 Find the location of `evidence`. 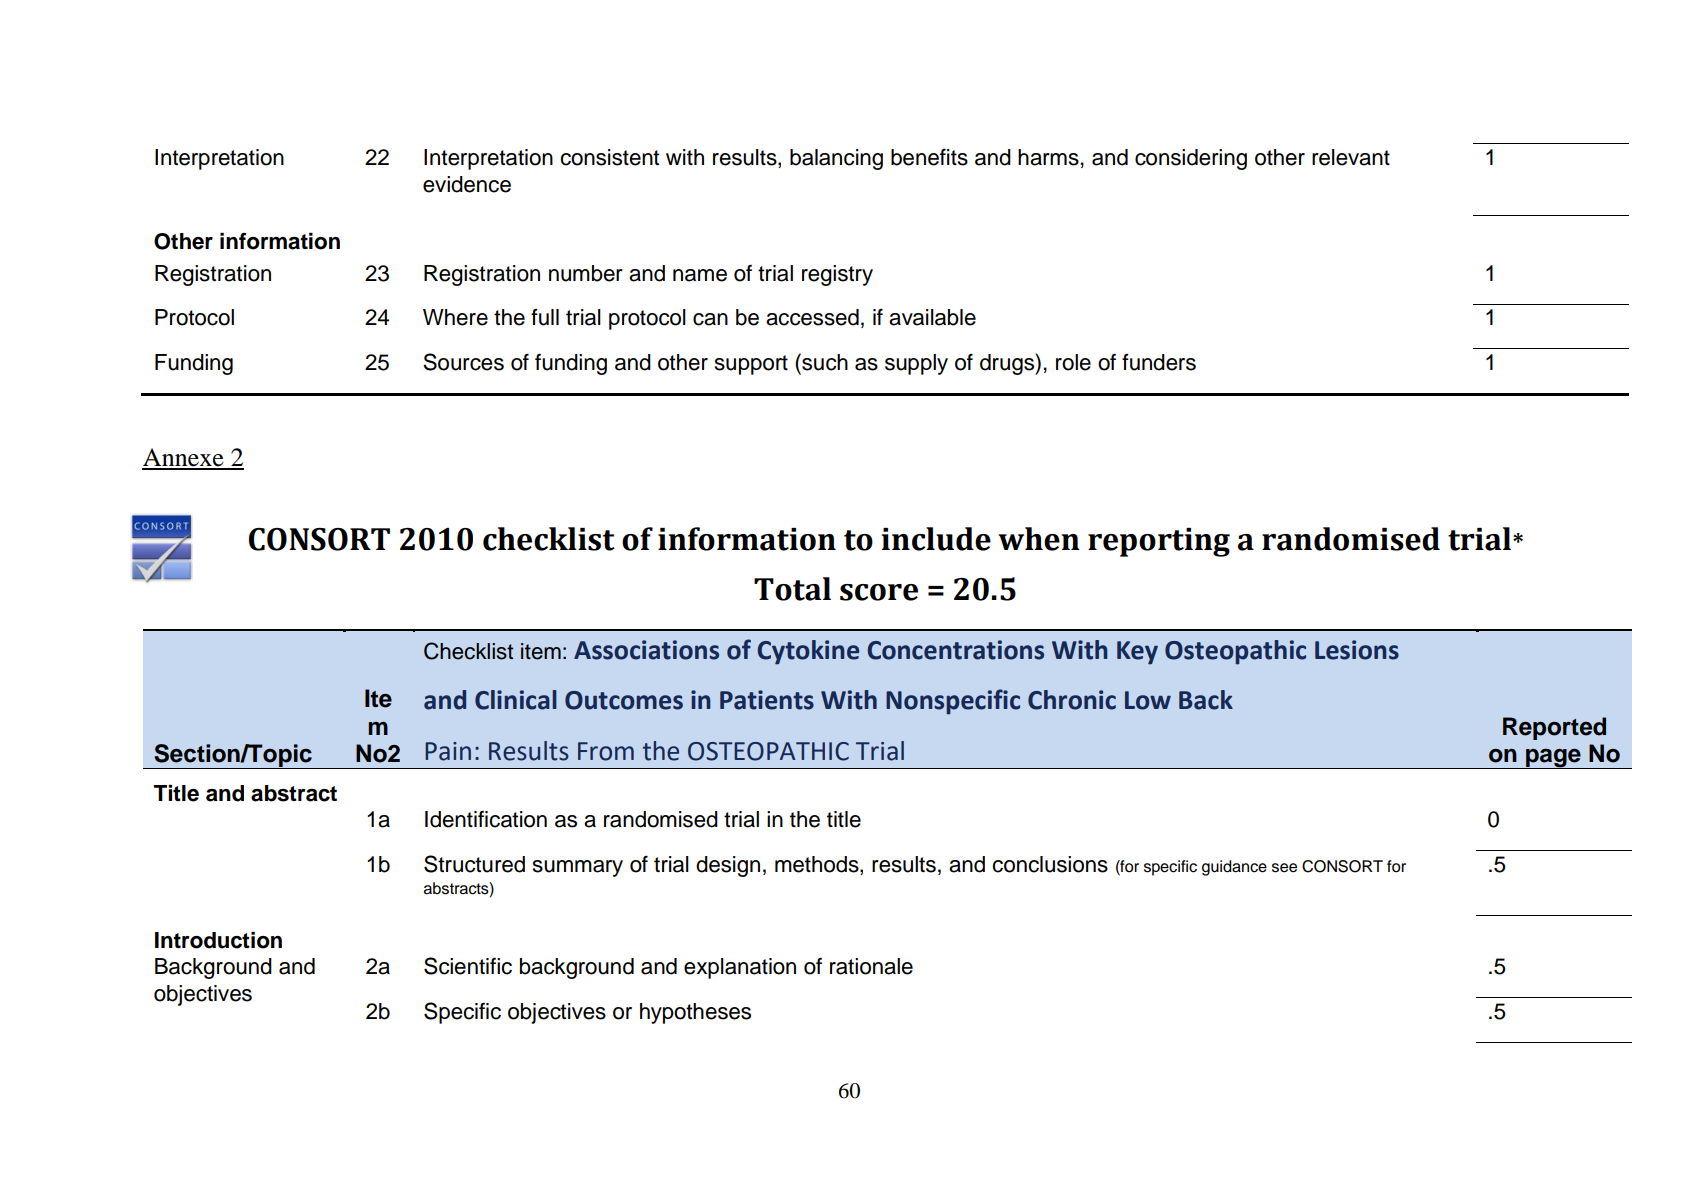

evidence is located at coordinates (467, 184).
